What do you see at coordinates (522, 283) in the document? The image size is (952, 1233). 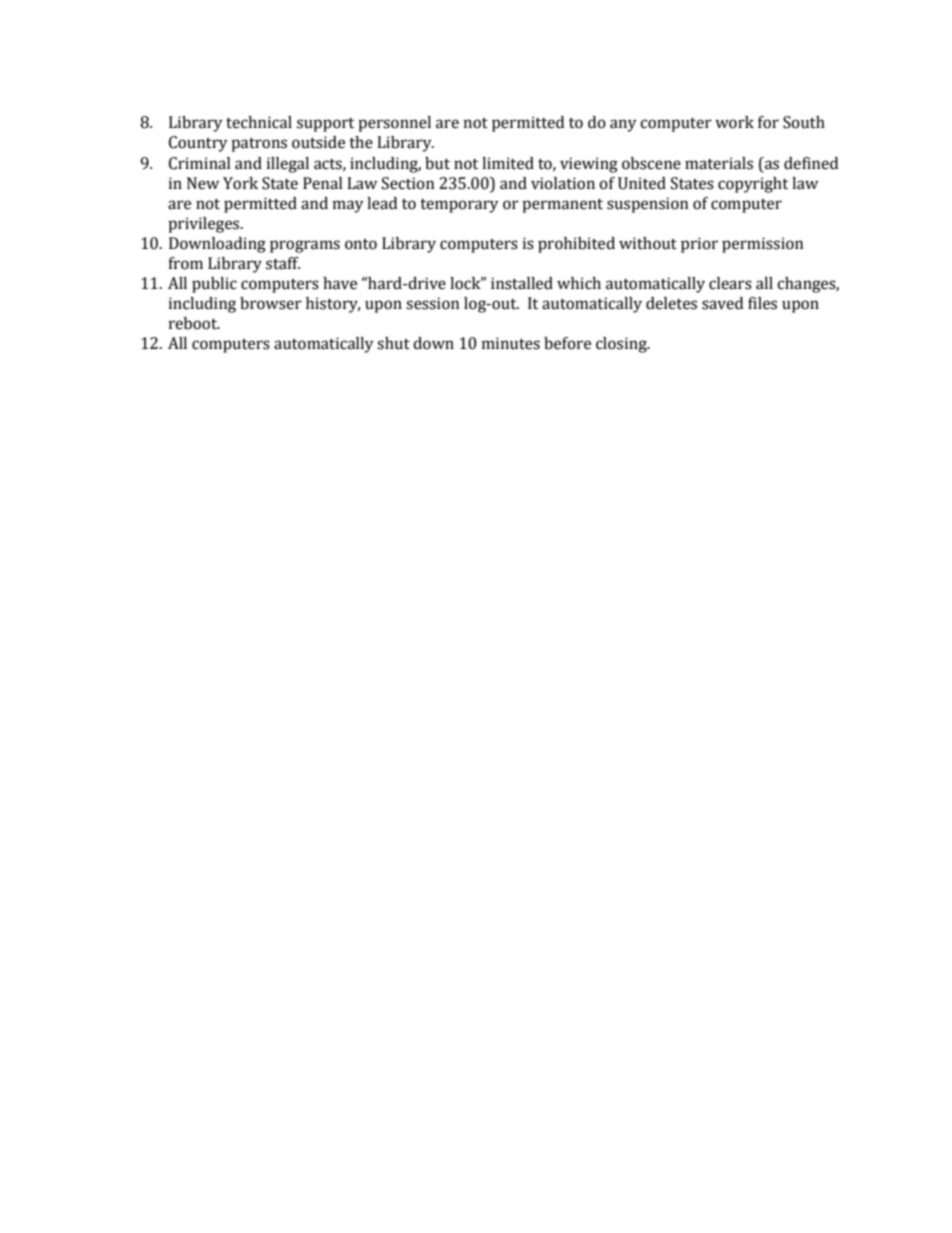 I see `installed` at bounding box center [522, 283].
